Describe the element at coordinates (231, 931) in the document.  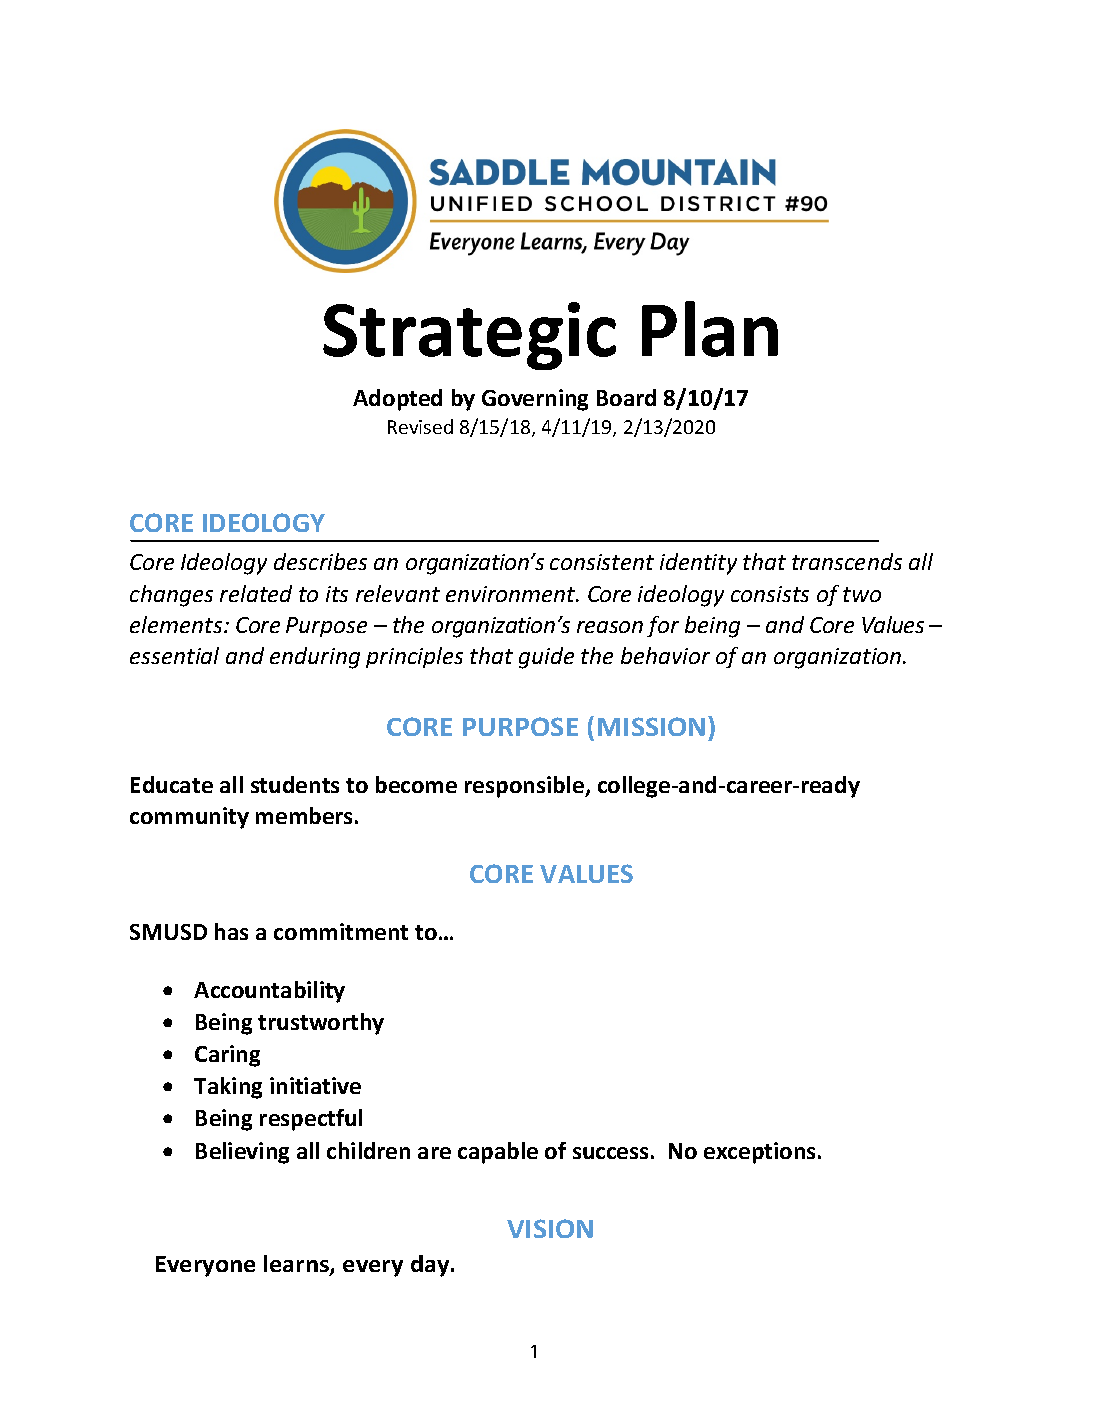
I see `has` at that location.
